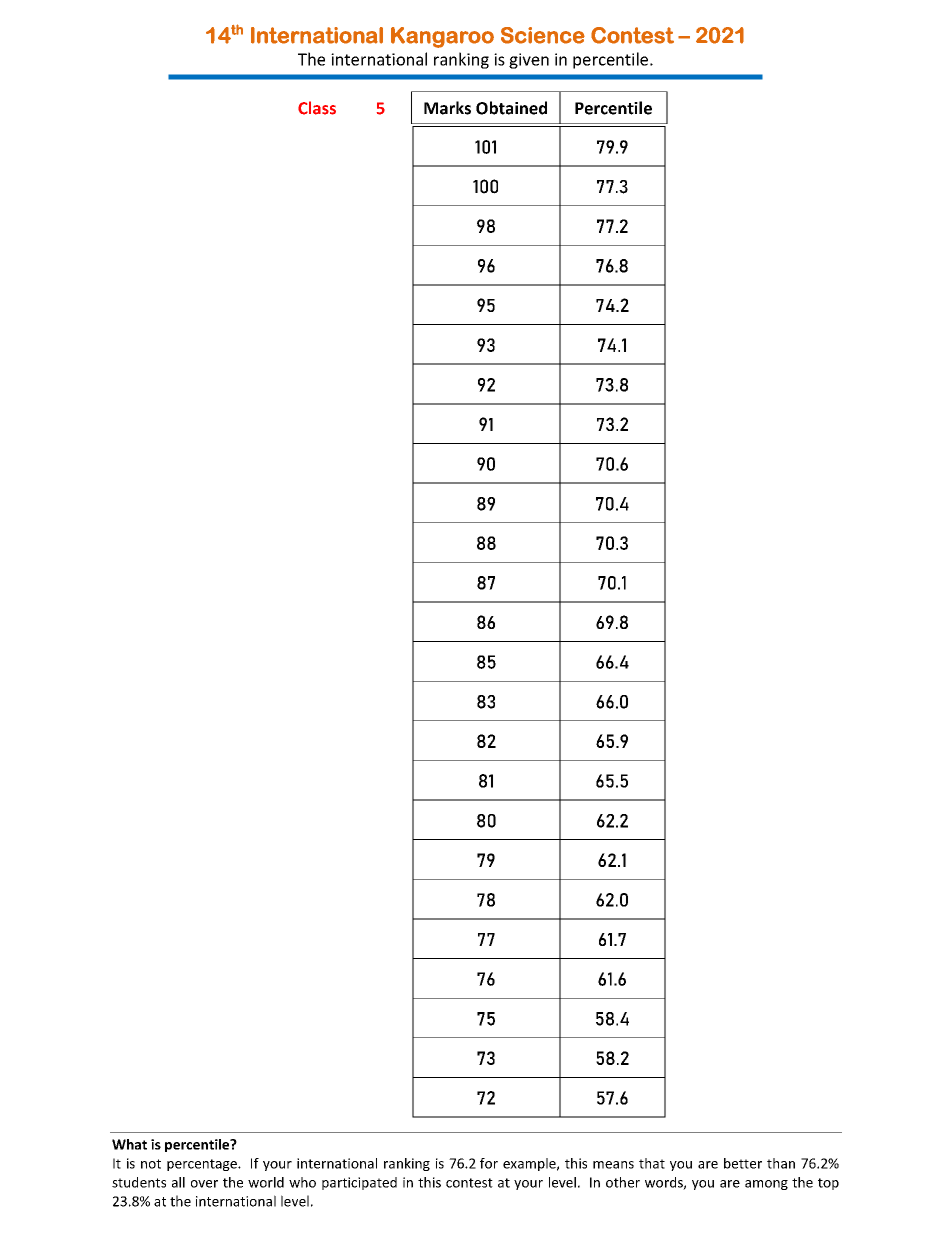  What do you see at coordinates (204, 1184) in the page?
I see `over` at bounding box center [204, 1184].
